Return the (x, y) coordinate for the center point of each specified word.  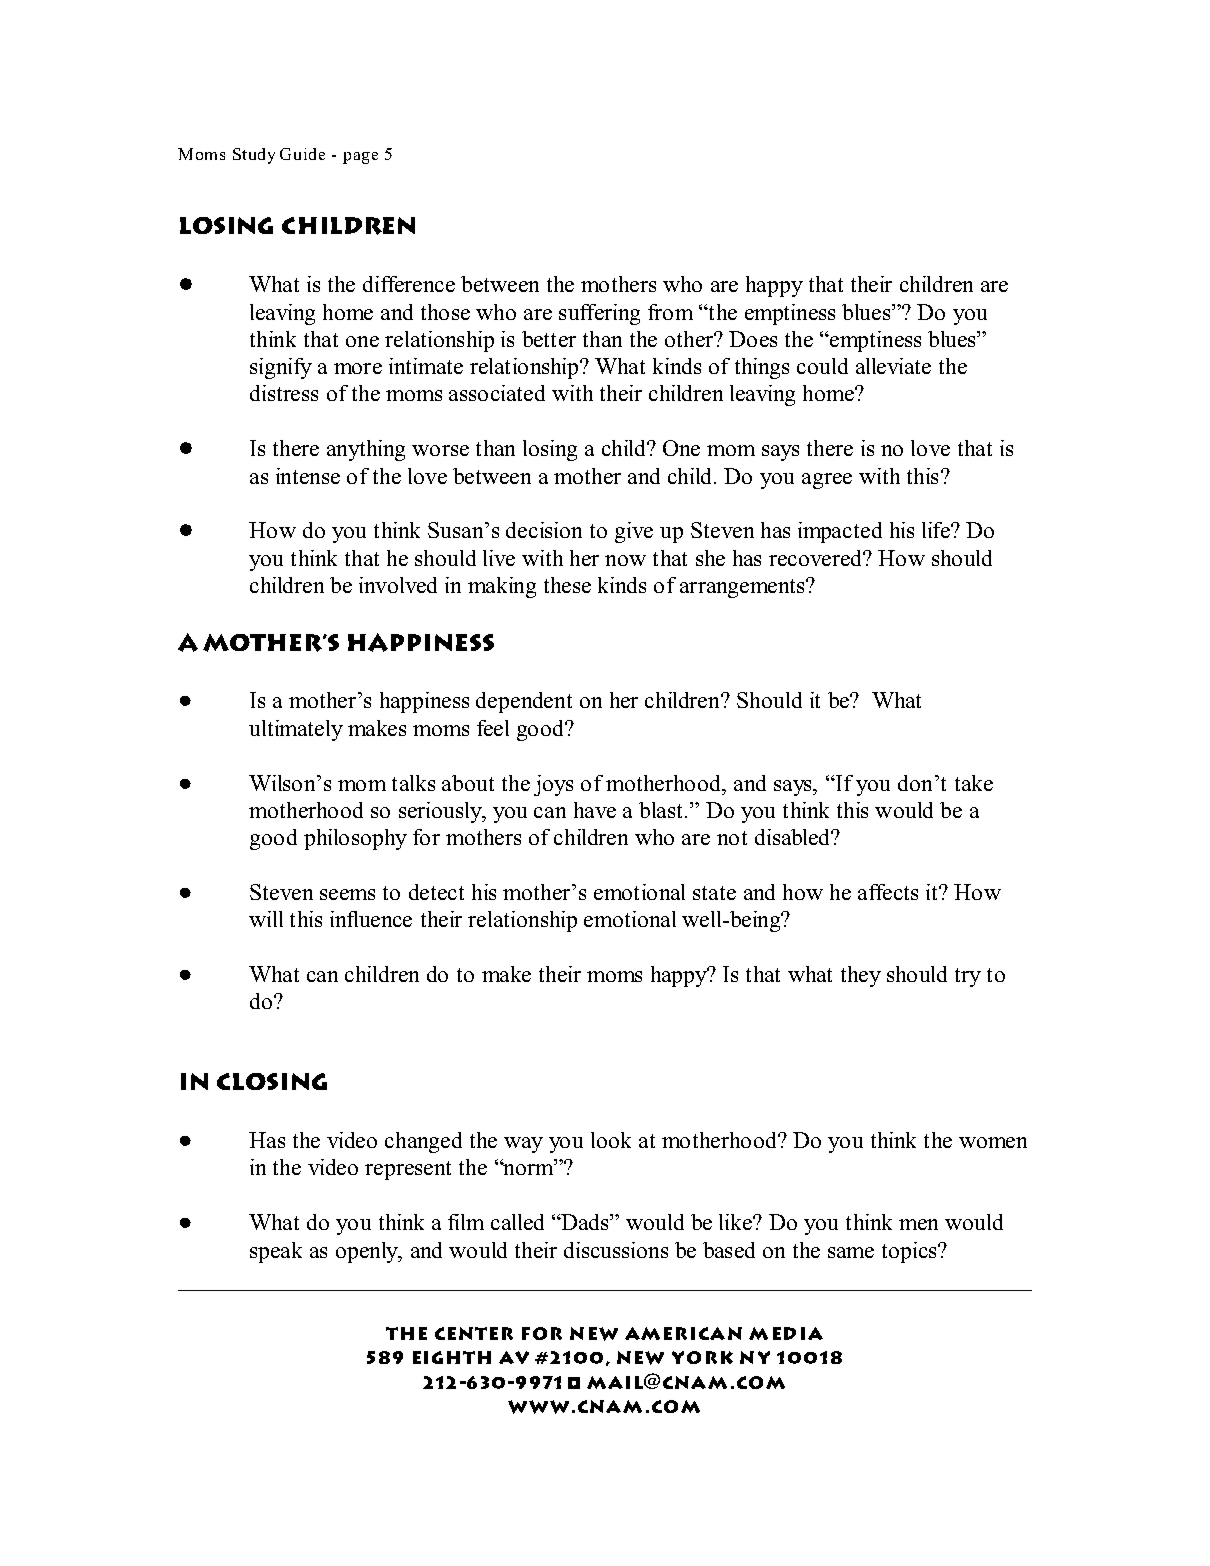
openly (368, 1252)
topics (910, 1252)
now (625, 560)
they (861, 976)
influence (371, 919)
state (714, 893)
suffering (599, 314)
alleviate (893, 366)
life (937, 530)
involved (398, 585)
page (360, 158)
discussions (616, 1250)
